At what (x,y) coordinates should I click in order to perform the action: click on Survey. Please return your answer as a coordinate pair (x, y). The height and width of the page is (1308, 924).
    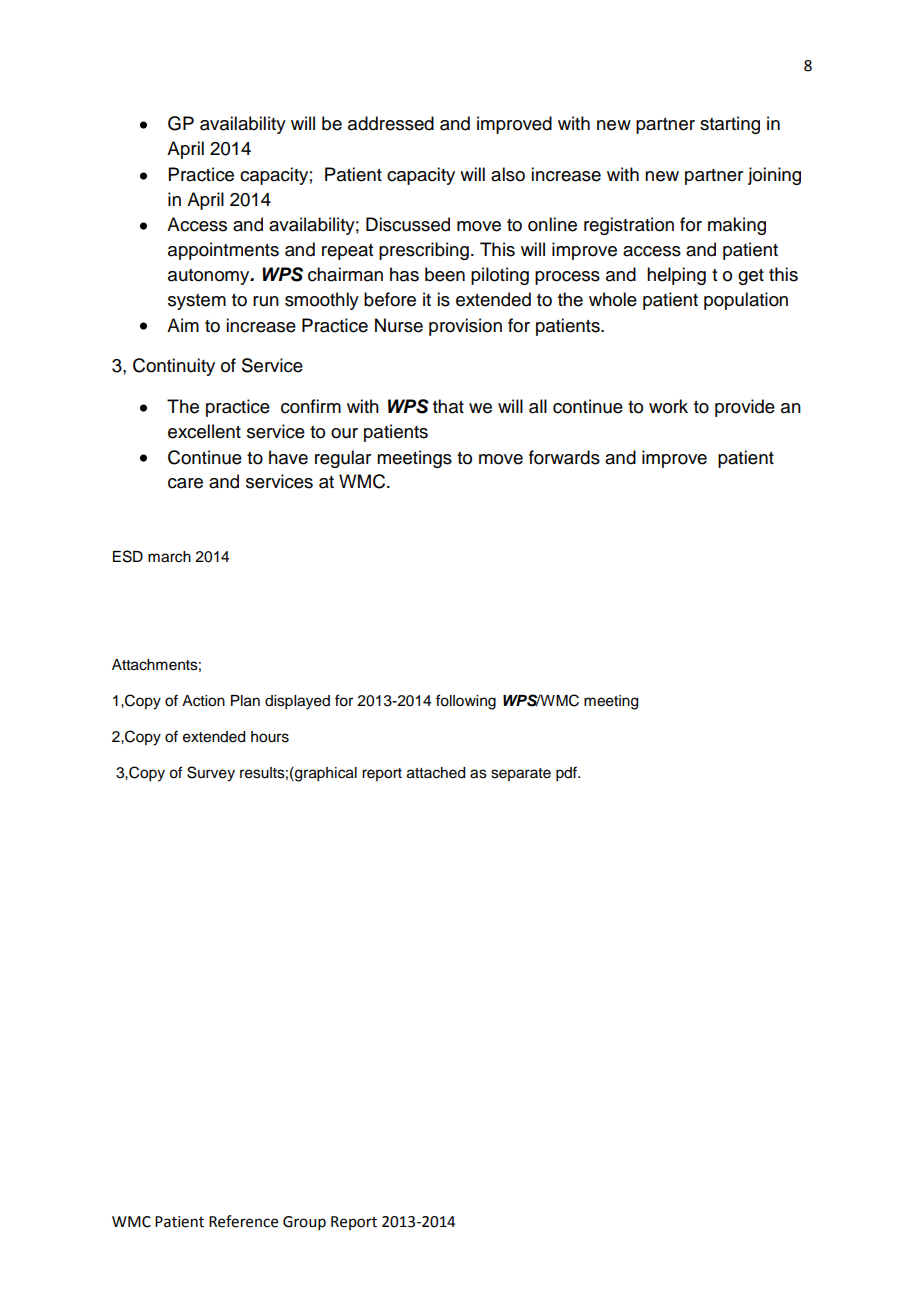
    Looking at the image, I should click on (211, 774).
